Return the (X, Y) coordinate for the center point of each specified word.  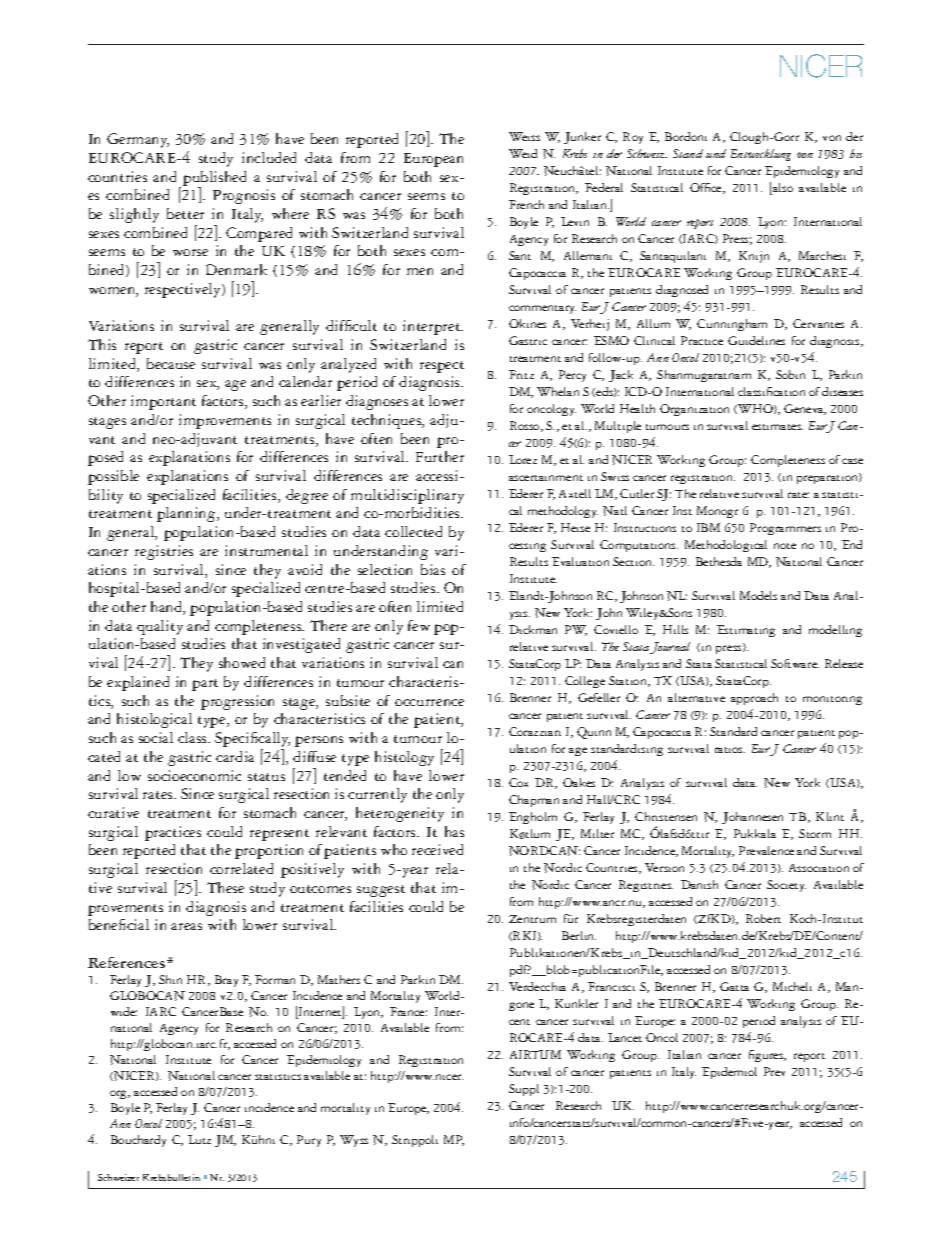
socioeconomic (194, 775)
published (214, 179)
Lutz (199, 1139)
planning (187, 514)
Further (440, 456)
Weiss (524, 136)
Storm (815, 833)
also (782, 189)
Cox (518, 782)
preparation (828, 478)
